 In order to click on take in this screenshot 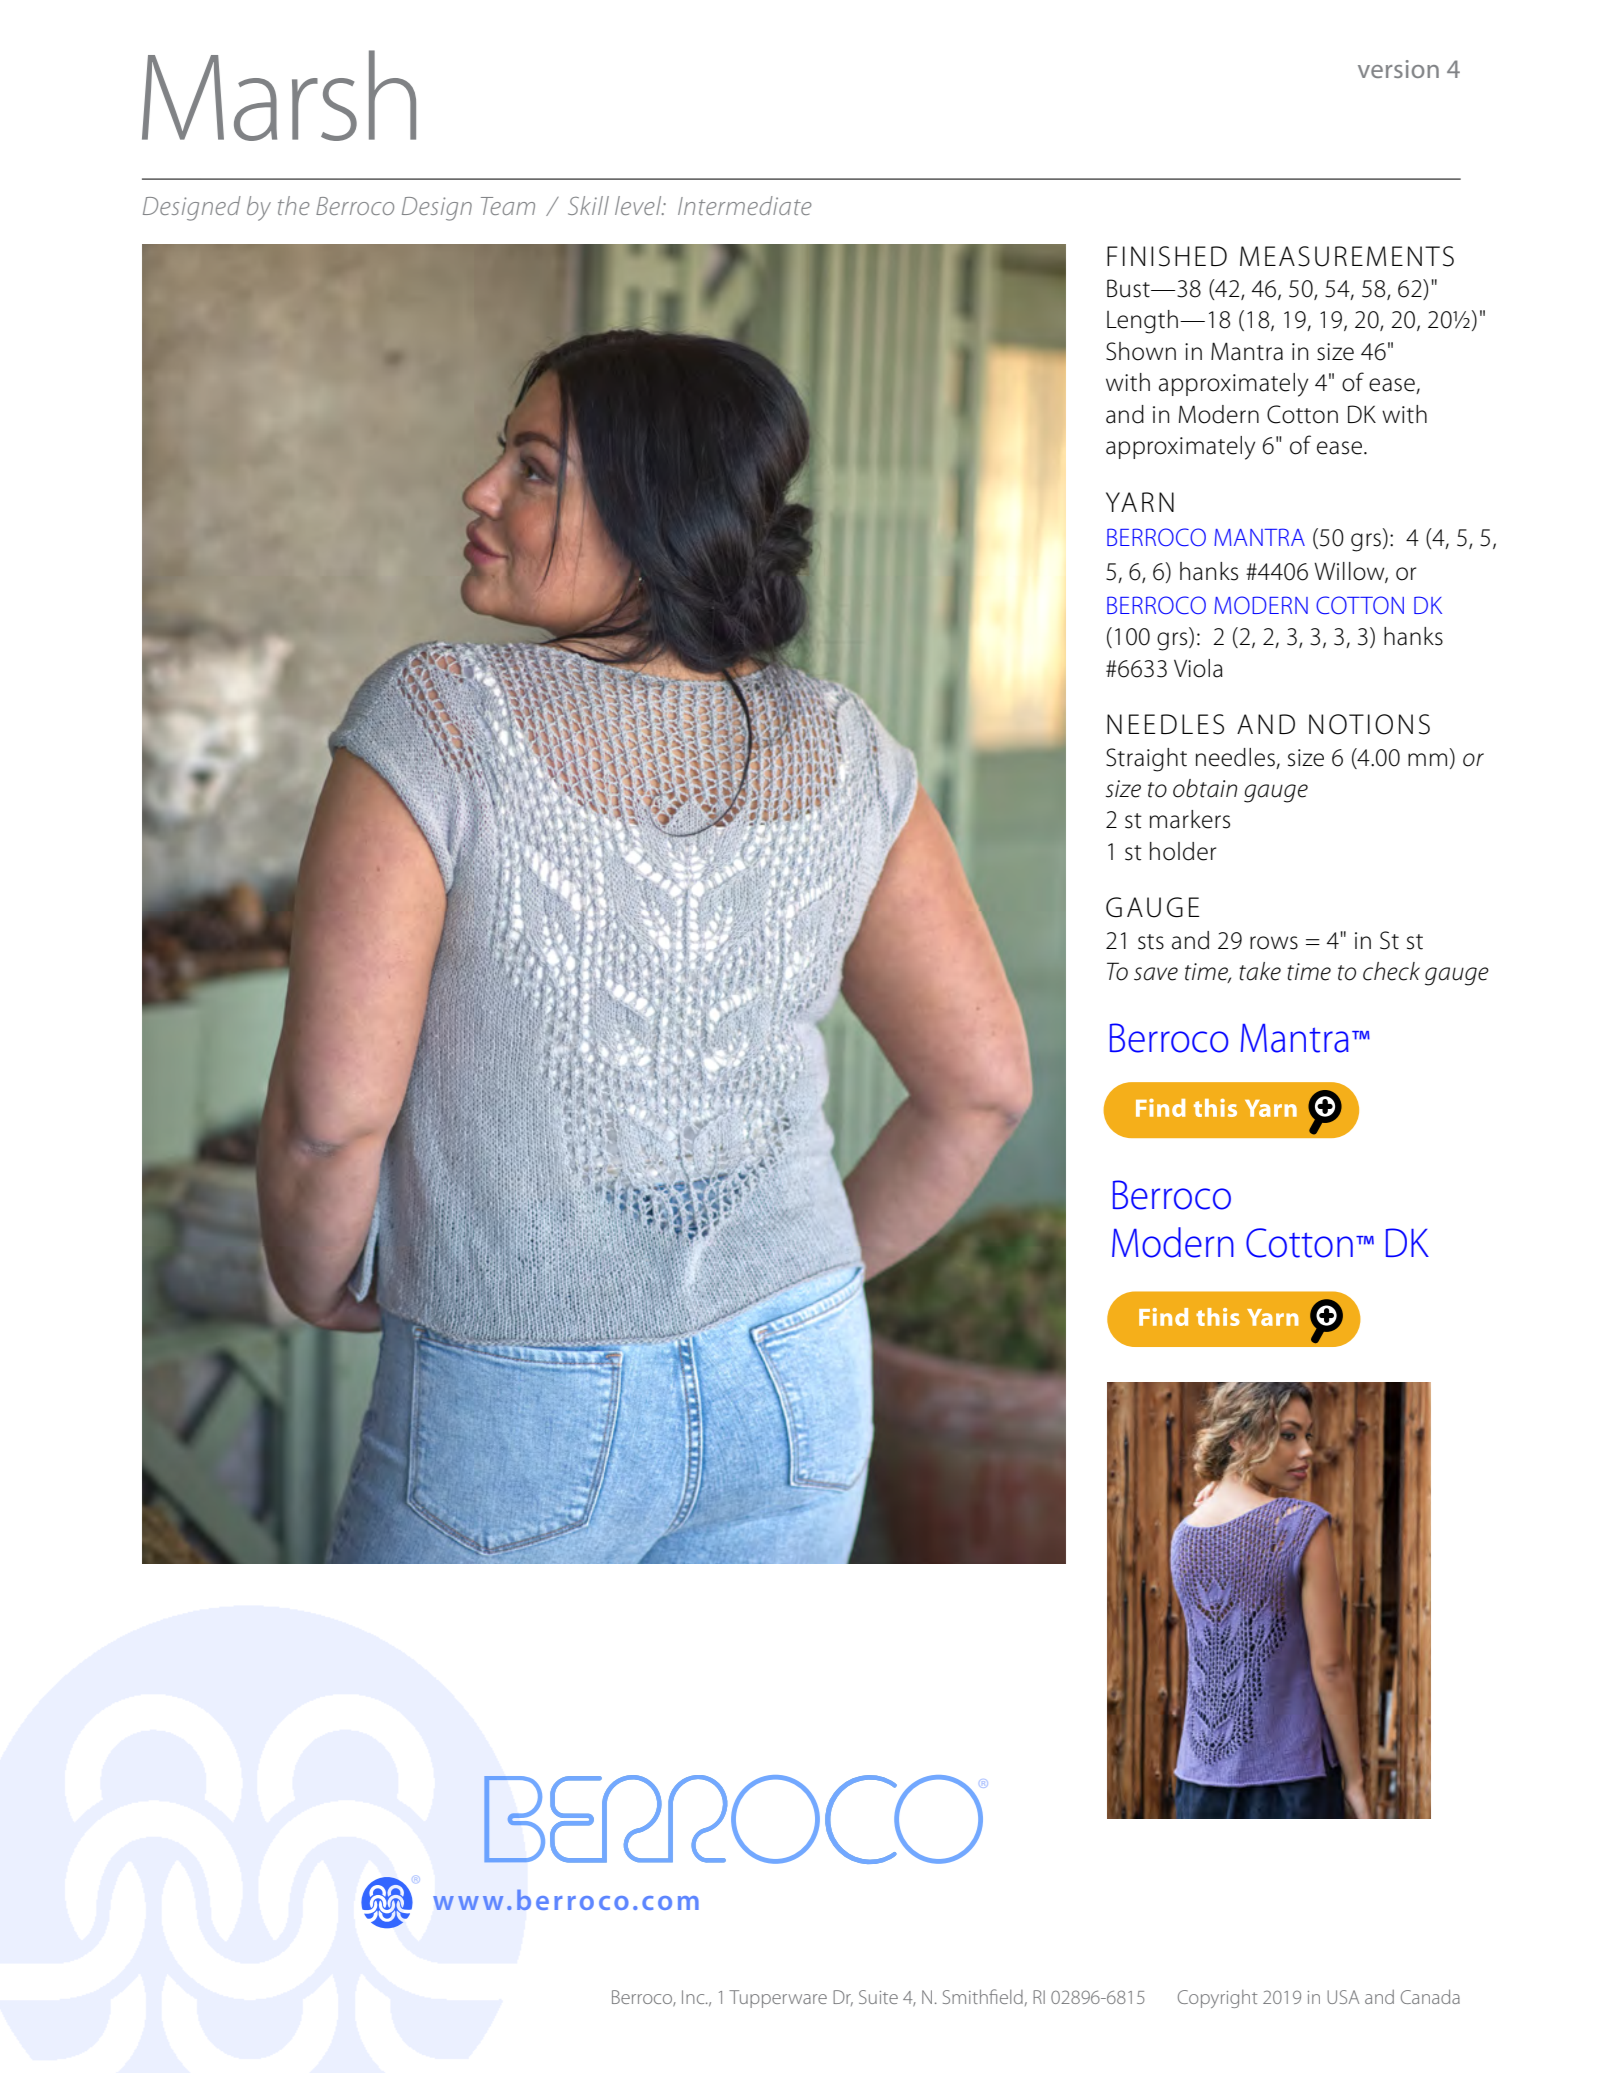, I will do `click(1260, 971)`.
